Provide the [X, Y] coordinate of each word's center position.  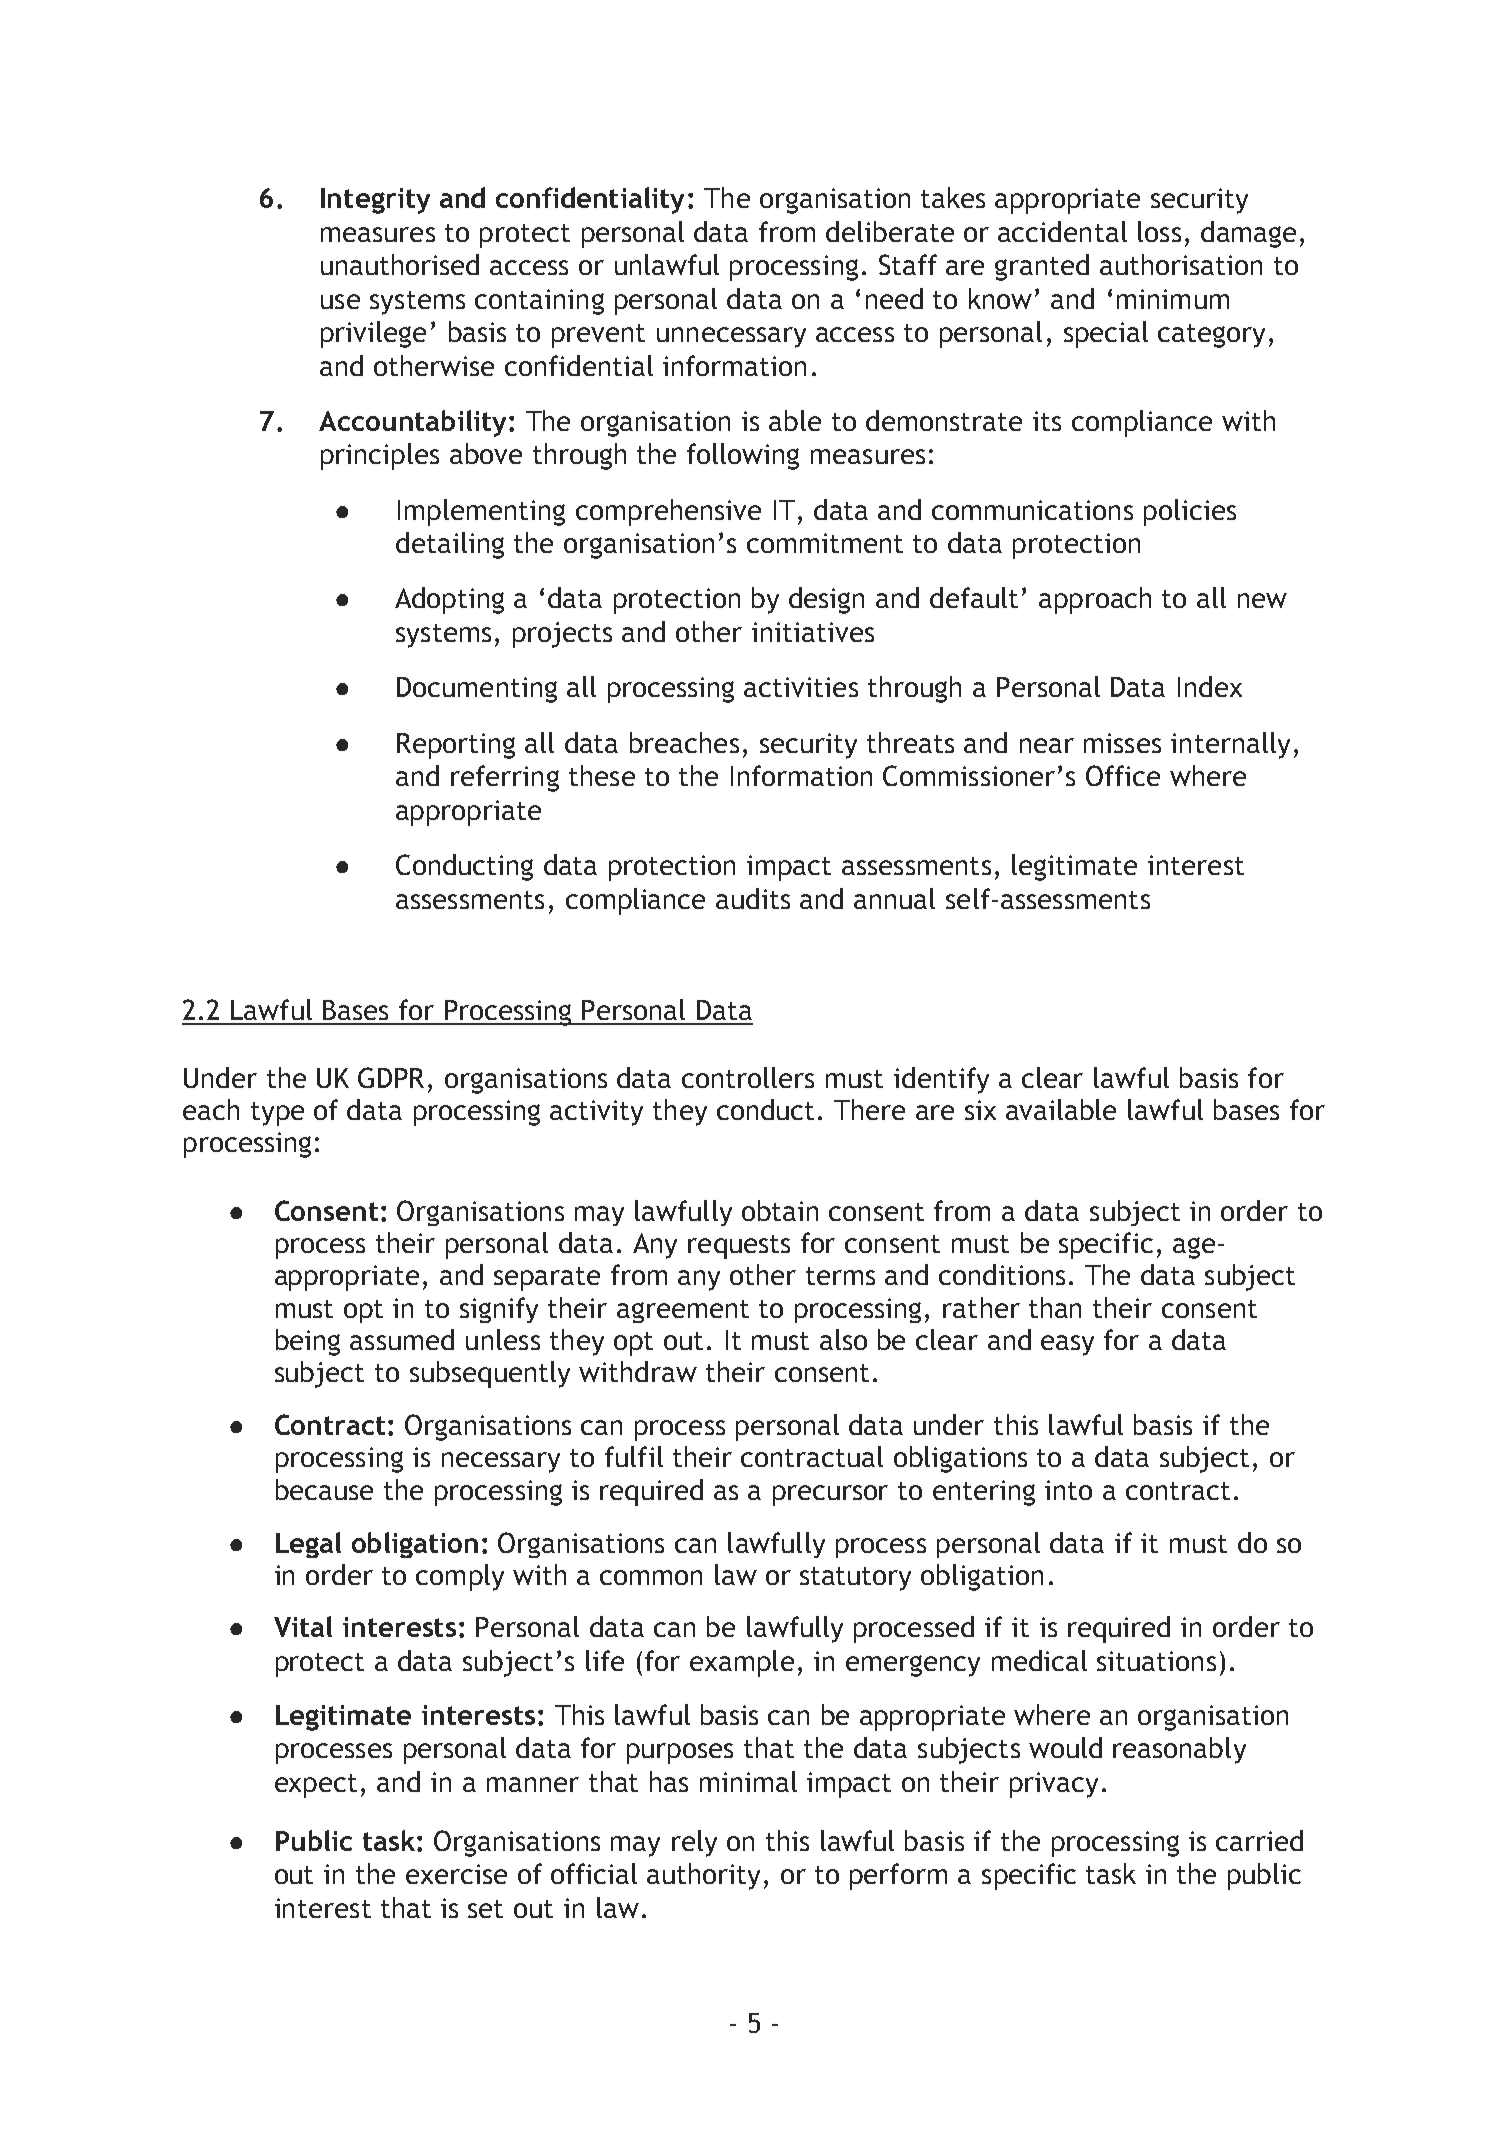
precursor [830, 1495]
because [324, 1489]
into [1068, 1490]
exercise [456, 1874]
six [980, 1110]
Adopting [449, 600]
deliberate [890, 231]
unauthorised [400, 264]
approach [1095, 600]
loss [1159, 231]
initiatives [813, 632]
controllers [748, 1077]
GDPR [391, 1077]
